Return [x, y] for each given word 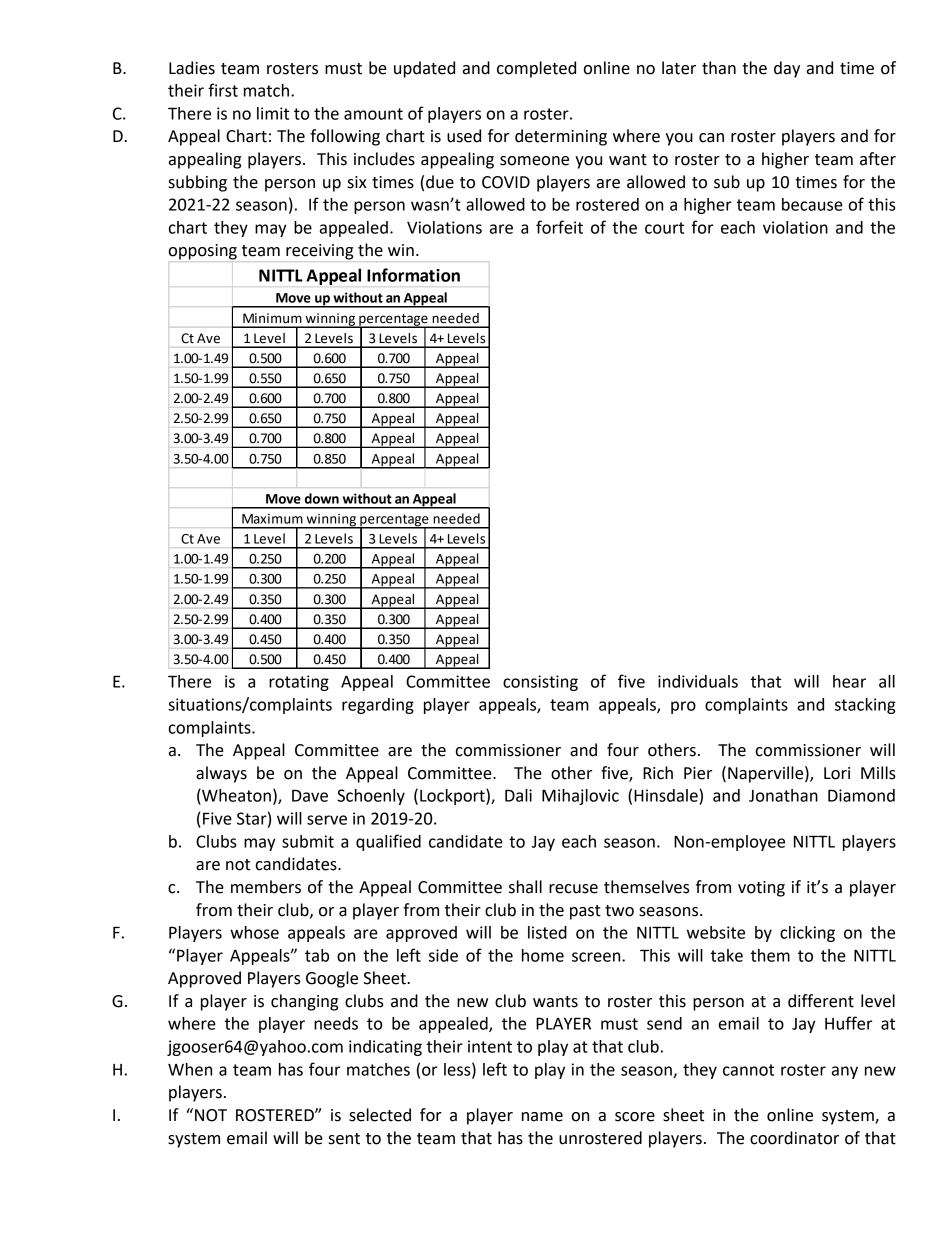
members [266, 887]
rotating [299, 683]
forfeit [559, 227]
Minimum [272, 318]
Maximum [272, 519]
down [322, 498]
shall [525, 887]
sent [344, 1139]
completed [536, 69]
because [812, 204]
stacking [865, 706]
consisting [540, 683]
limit [273, 113]
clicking [807, 934]
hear [849, 681]
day [787, 69]
